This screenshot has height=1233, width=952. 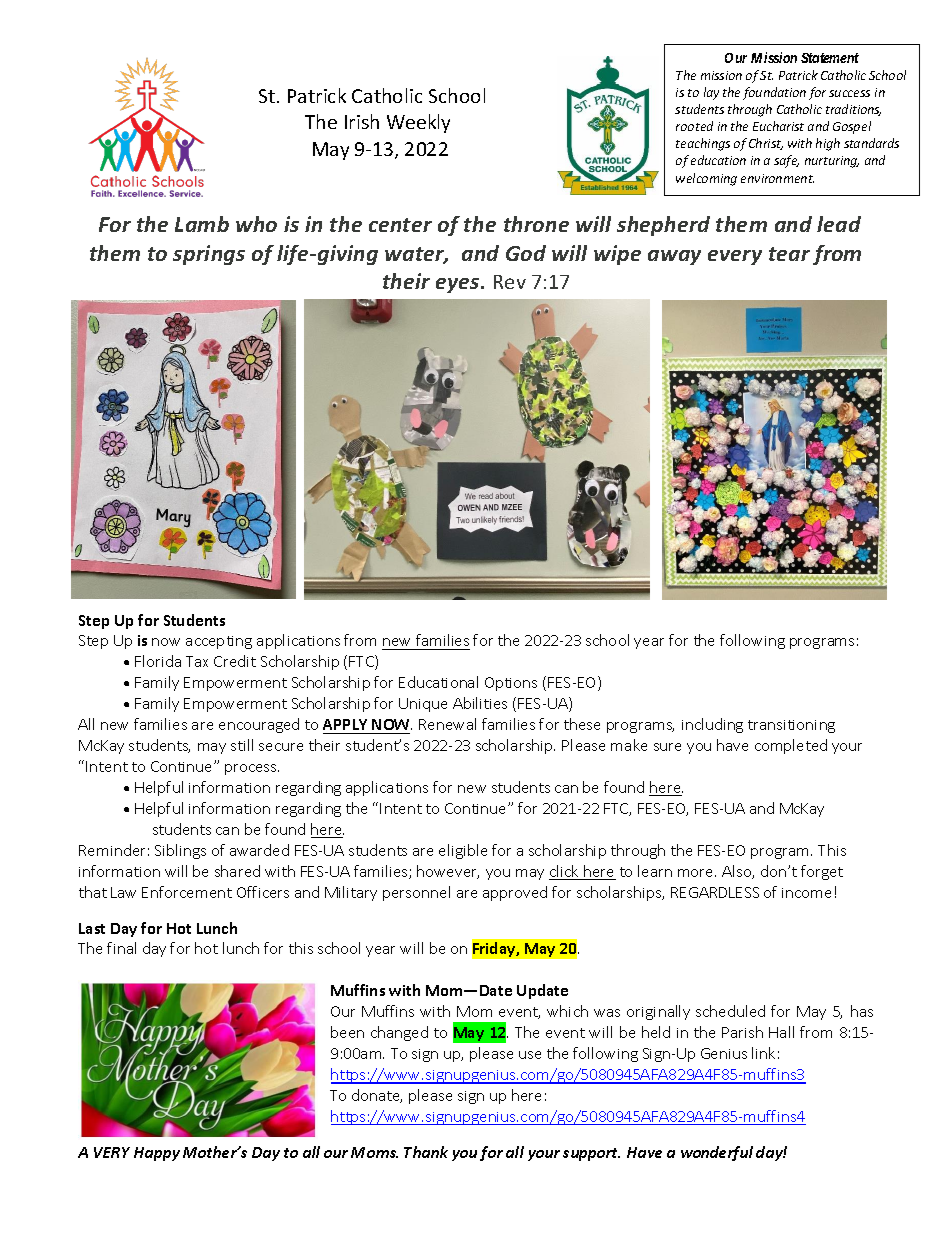 I want to click on completed, so click(x=791, y=746).
